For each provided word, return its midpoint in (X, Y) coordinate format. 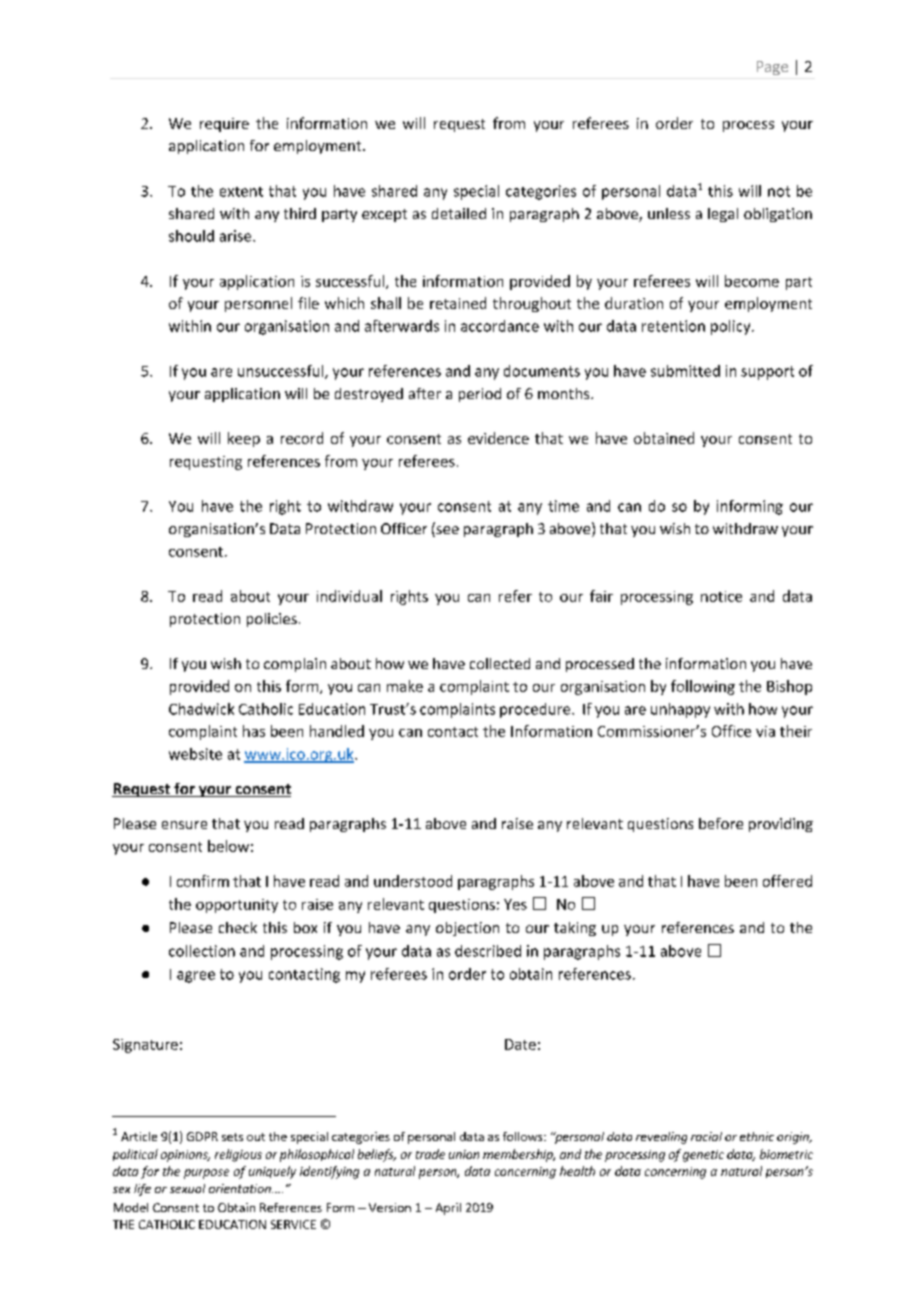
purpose (206, 1174)
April (448, 1209)
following (703, 687)
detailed (459, 213)
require (224, 125)
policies (272, 620)
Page (772, 68)
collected (500, 663)
